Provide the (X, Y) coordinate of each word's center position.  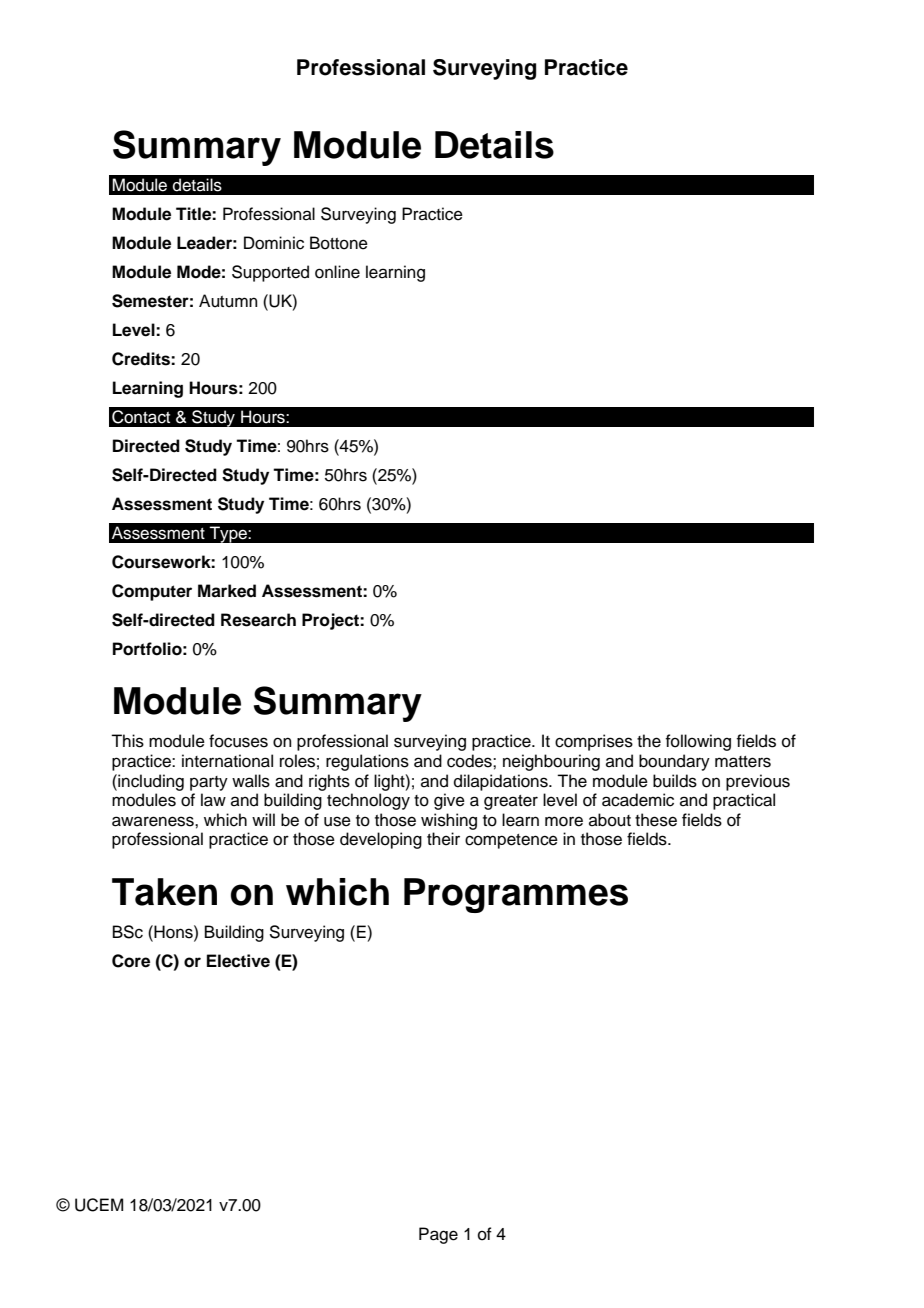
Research (258, 620)
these (656, 820)
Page (438, 1235)
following (698, 742)
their (443, 839)
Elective (238, 961)
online (337, 272)
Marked (227, 591)
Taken (164, 892)
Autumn (228, 301)
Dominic (274, 243)
